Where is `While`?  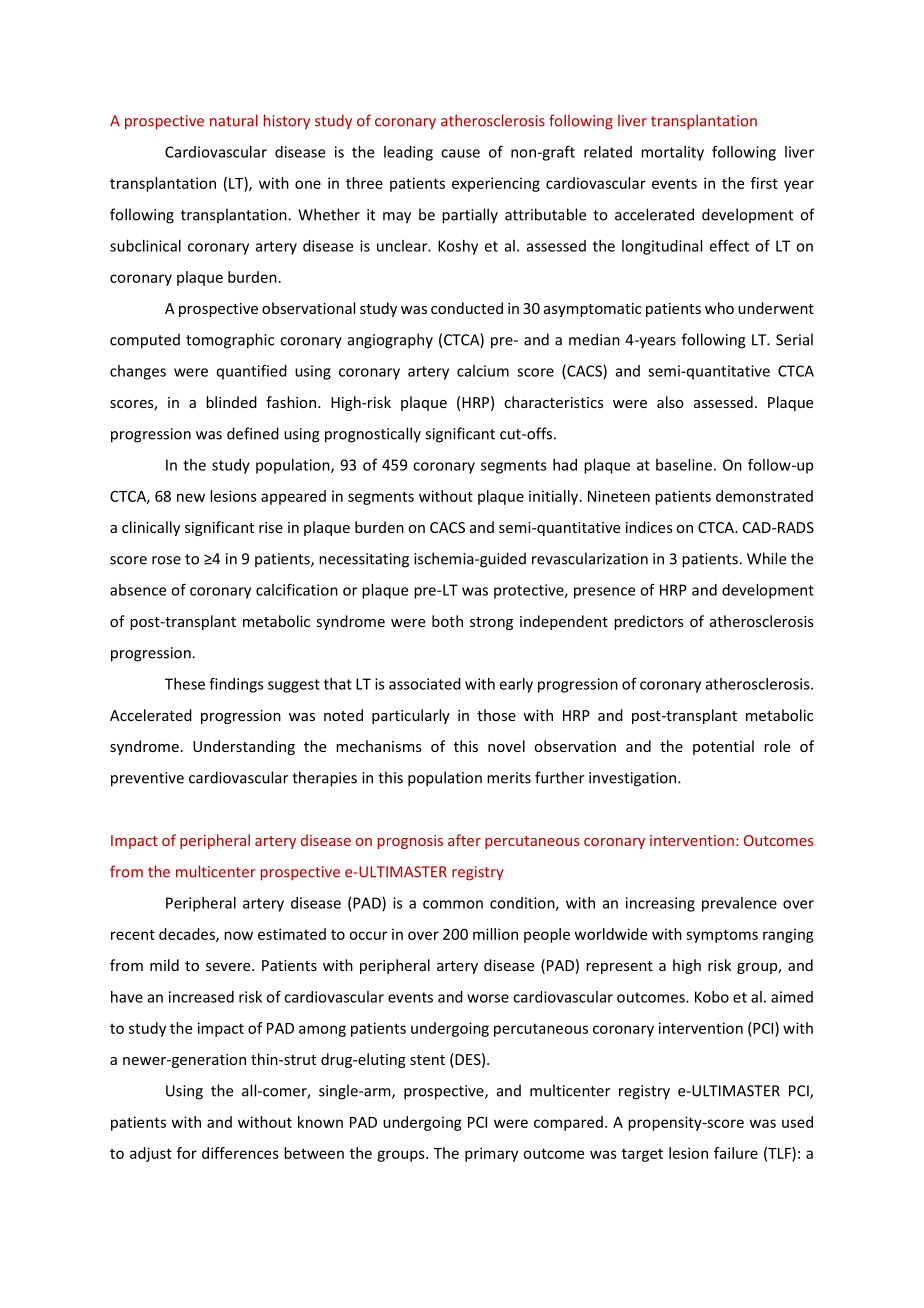 While is located at coordinates (766, 558).
